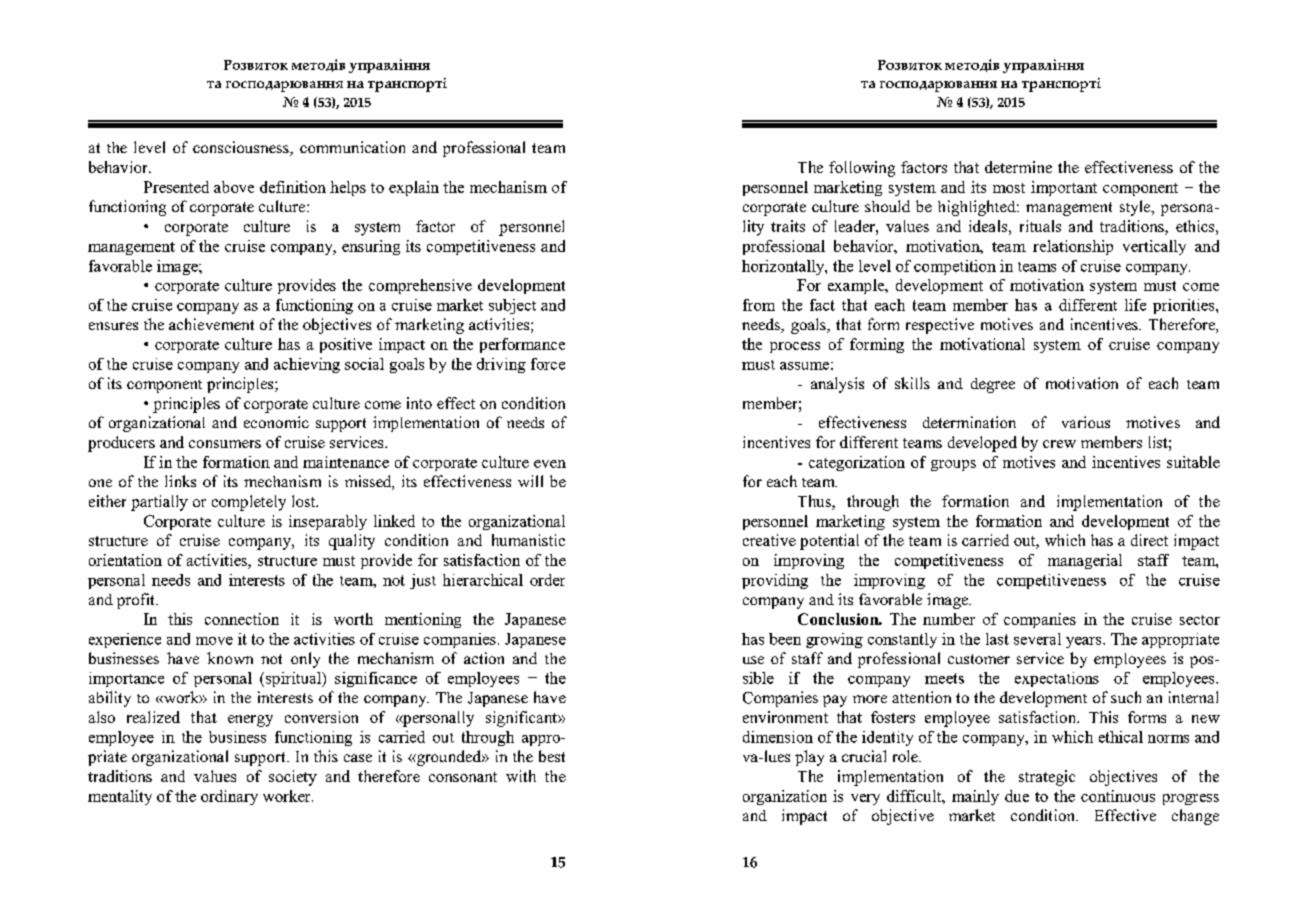  Describe the element at coordinates (862, 169) in the screenshot. I see `following` at that location.
